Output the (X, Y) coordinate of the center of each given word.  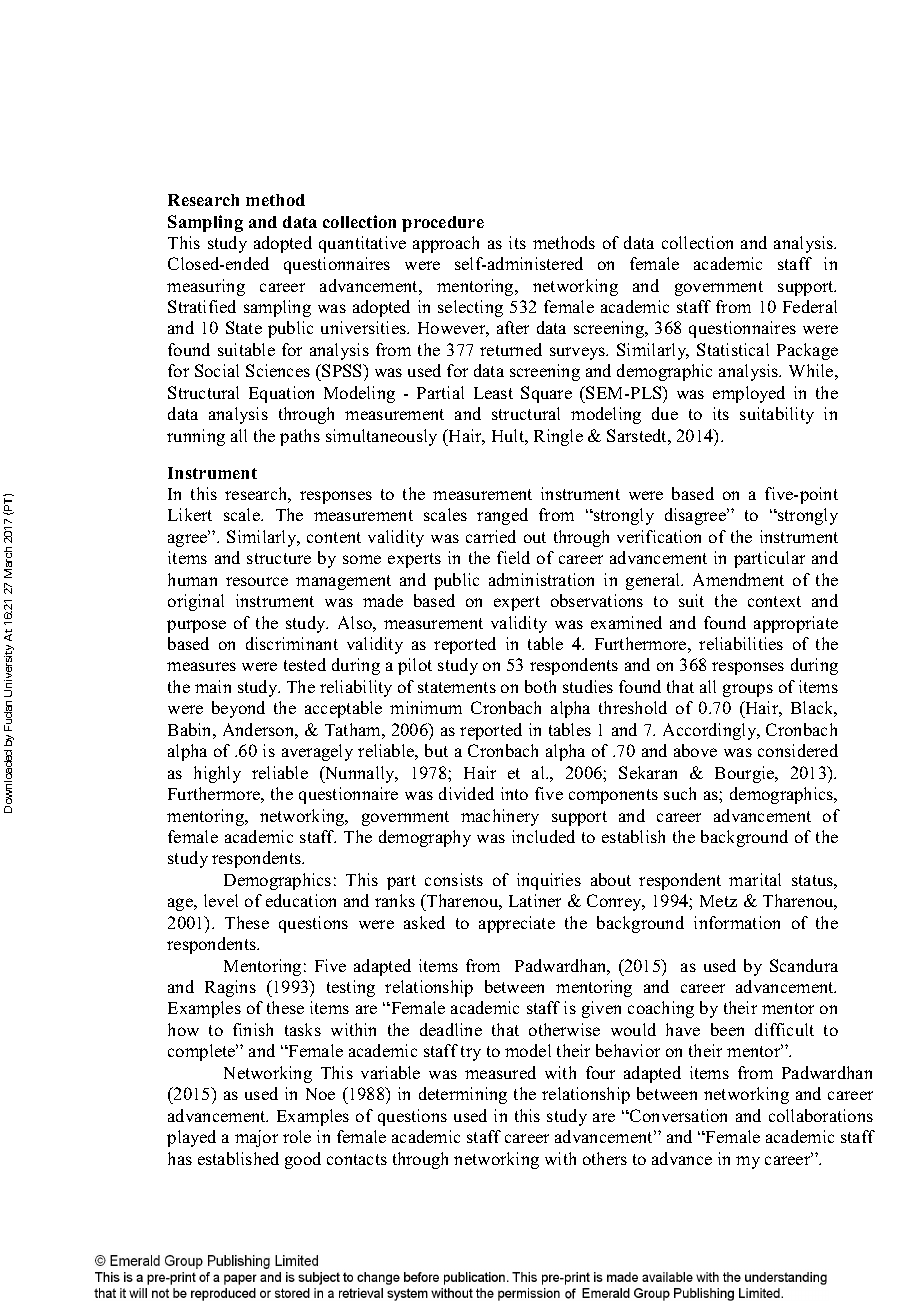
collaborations (821, 1115)
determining (463, 1095)
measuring (206, 287)
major (256, 1138)
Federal (810, 306)
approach (446, 244)
